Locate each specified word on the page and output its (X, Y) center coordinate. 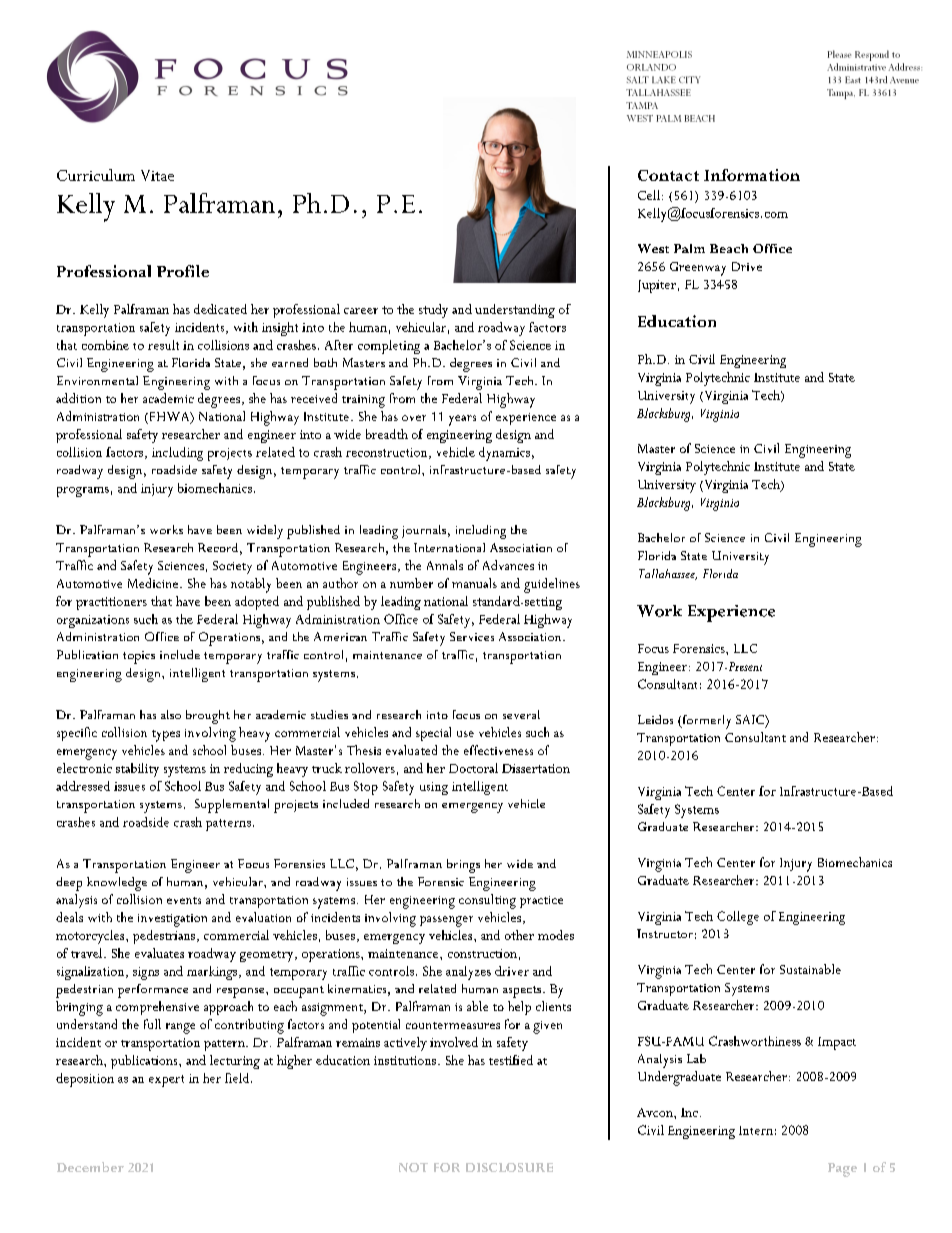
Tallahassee (668, 574)
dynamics (504, 454)
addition (78, 398)
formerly (705, 722)
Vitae (157, 175)
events (184, 900)
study (433, 311)
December (90, 1167)
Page (842, 1170)
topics (139, 657)
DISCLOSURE (509, 1167)
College (738, 918)
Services (472, 636)
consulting (487, 901)
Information (752, 175)
